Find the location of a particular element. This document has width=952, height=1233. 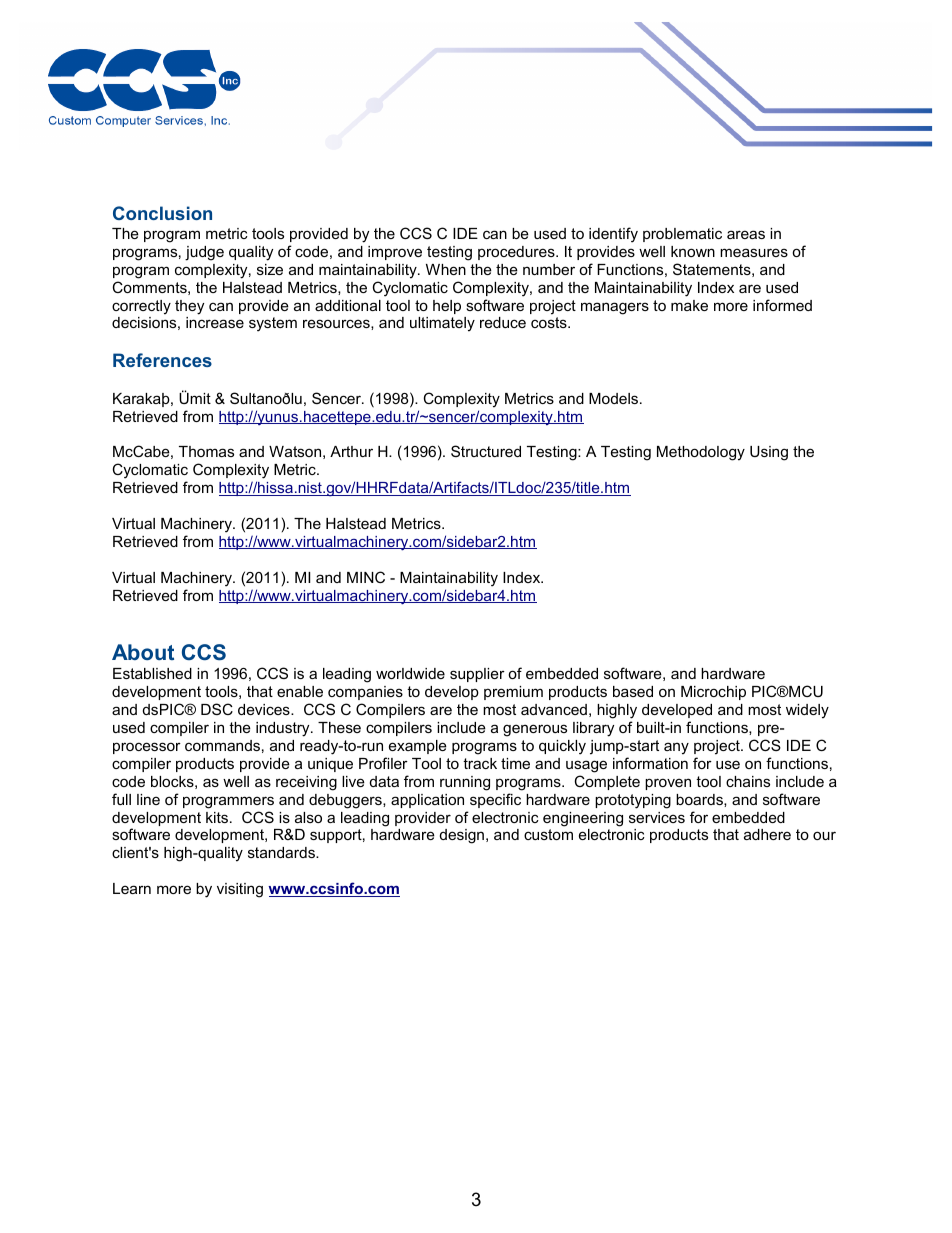

Methodology is located at coordinates (701, 453).
